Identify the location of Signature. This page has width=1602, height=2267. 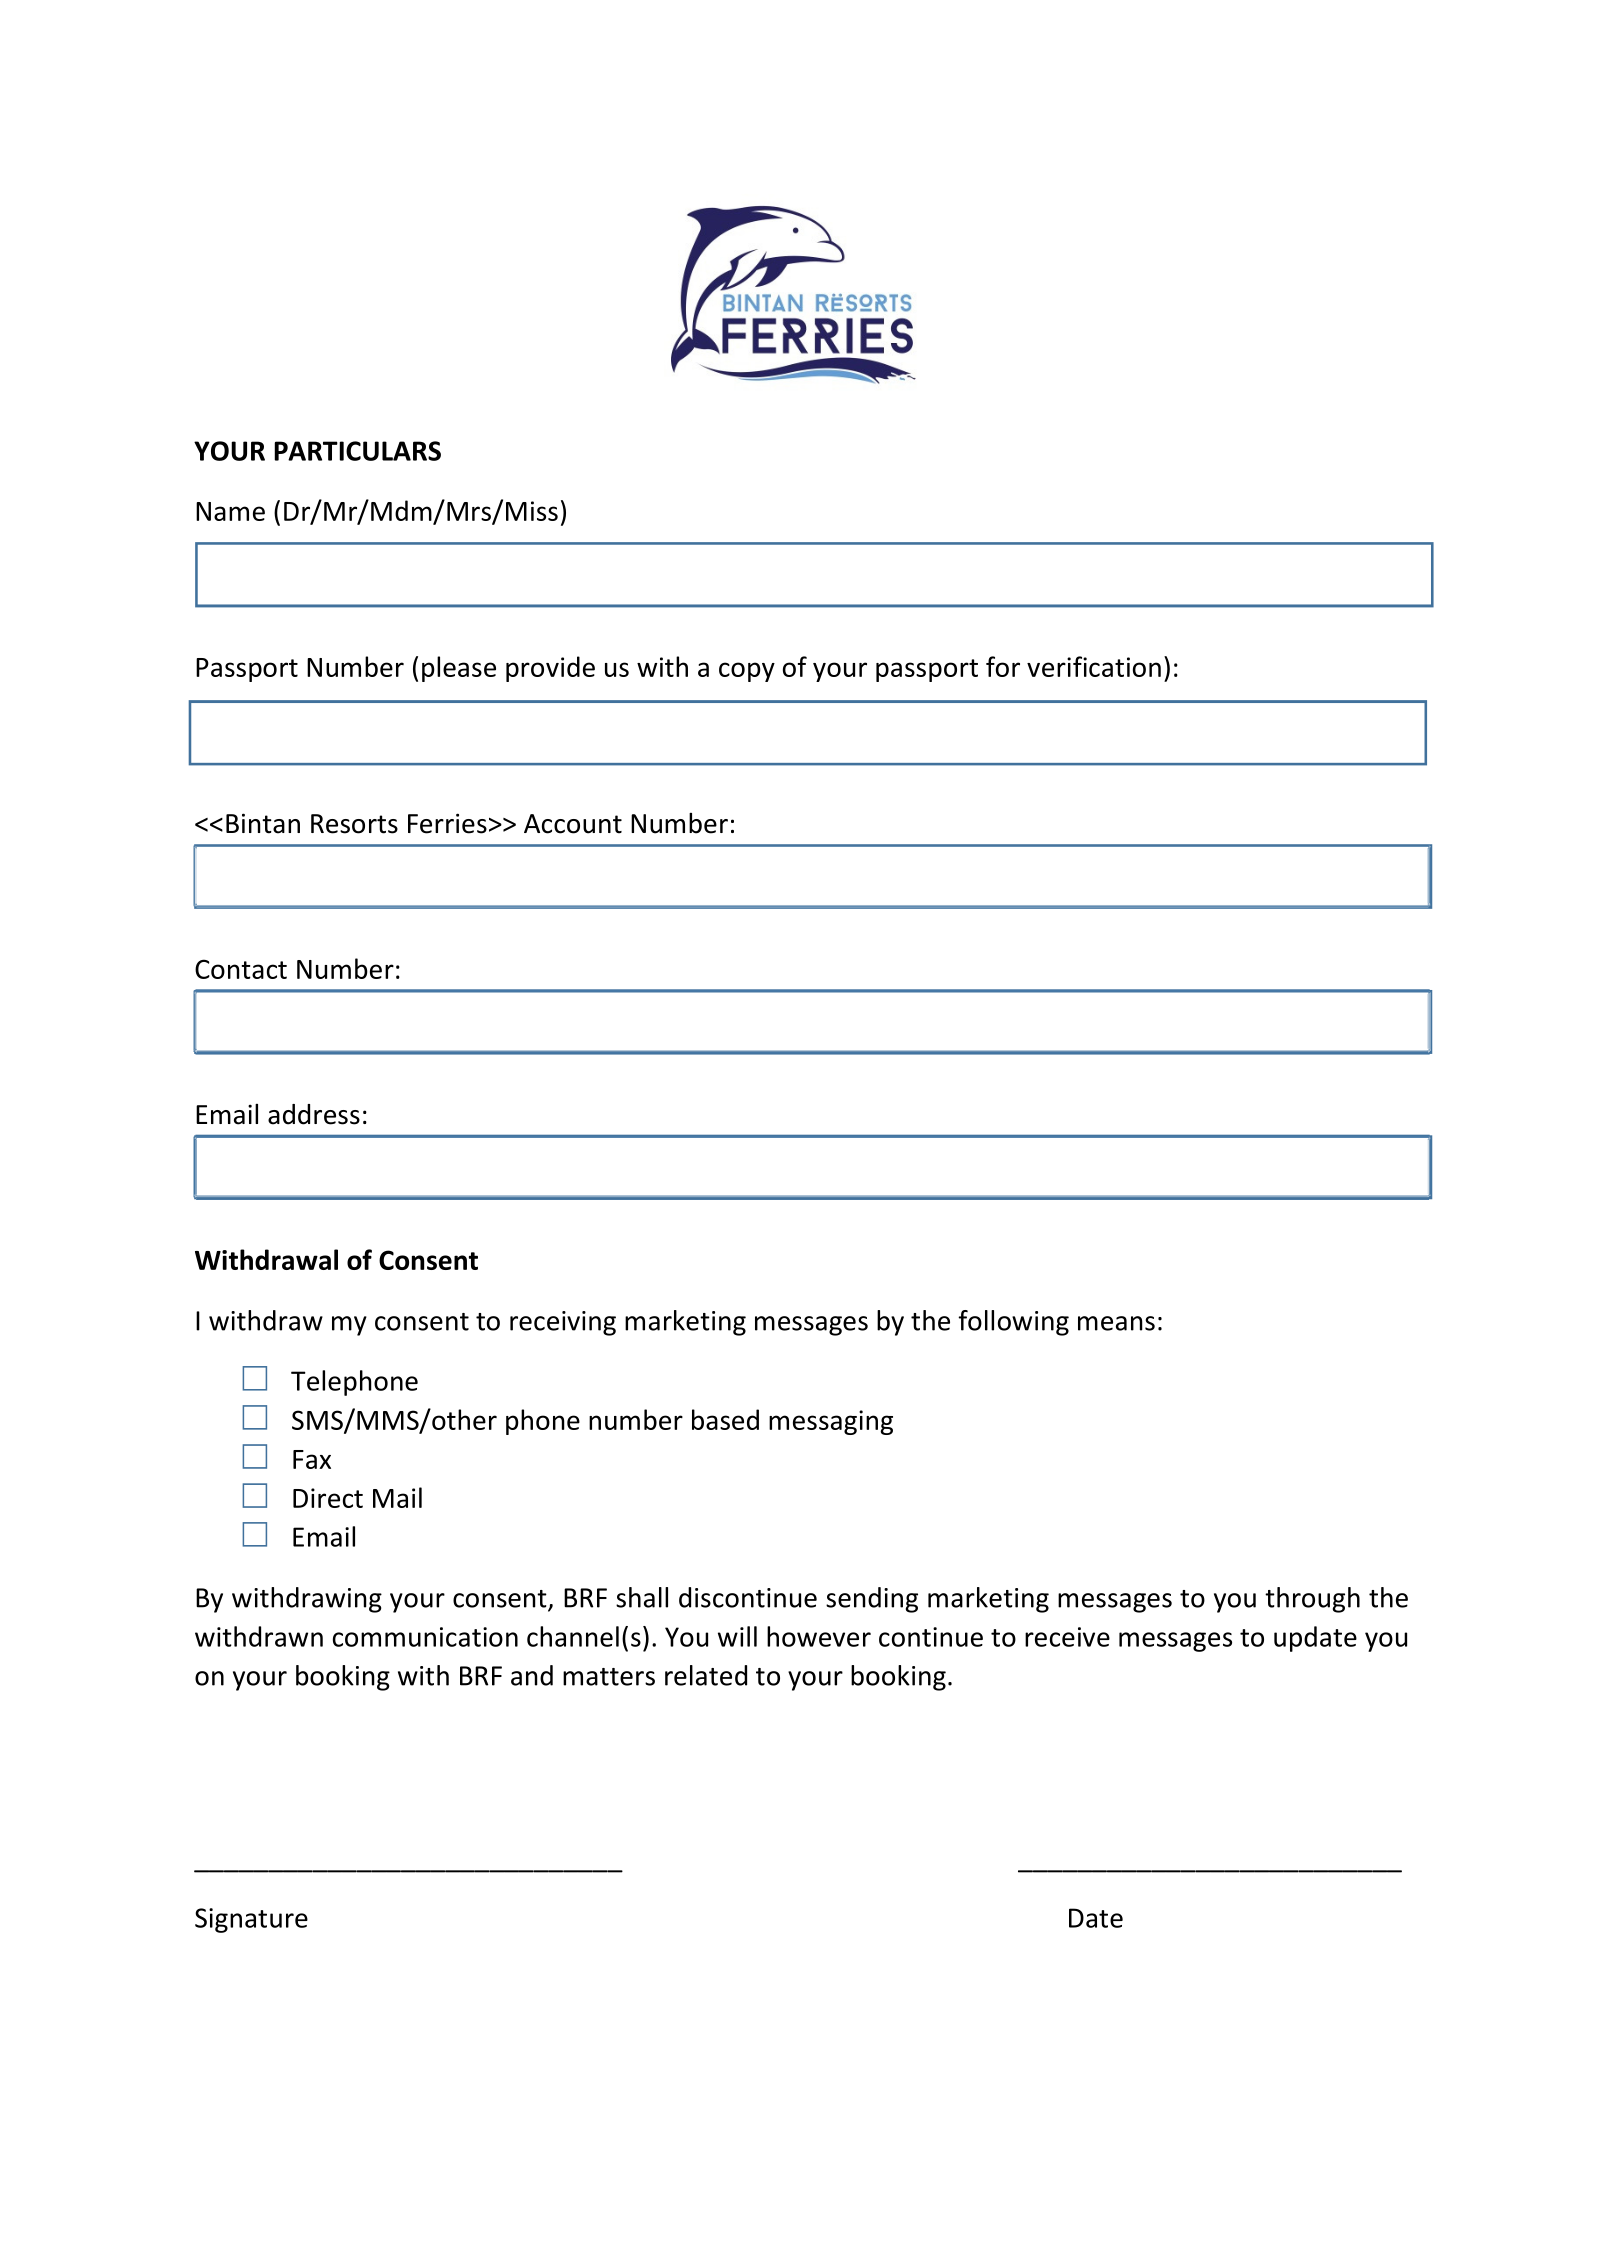
(251, 1920).
